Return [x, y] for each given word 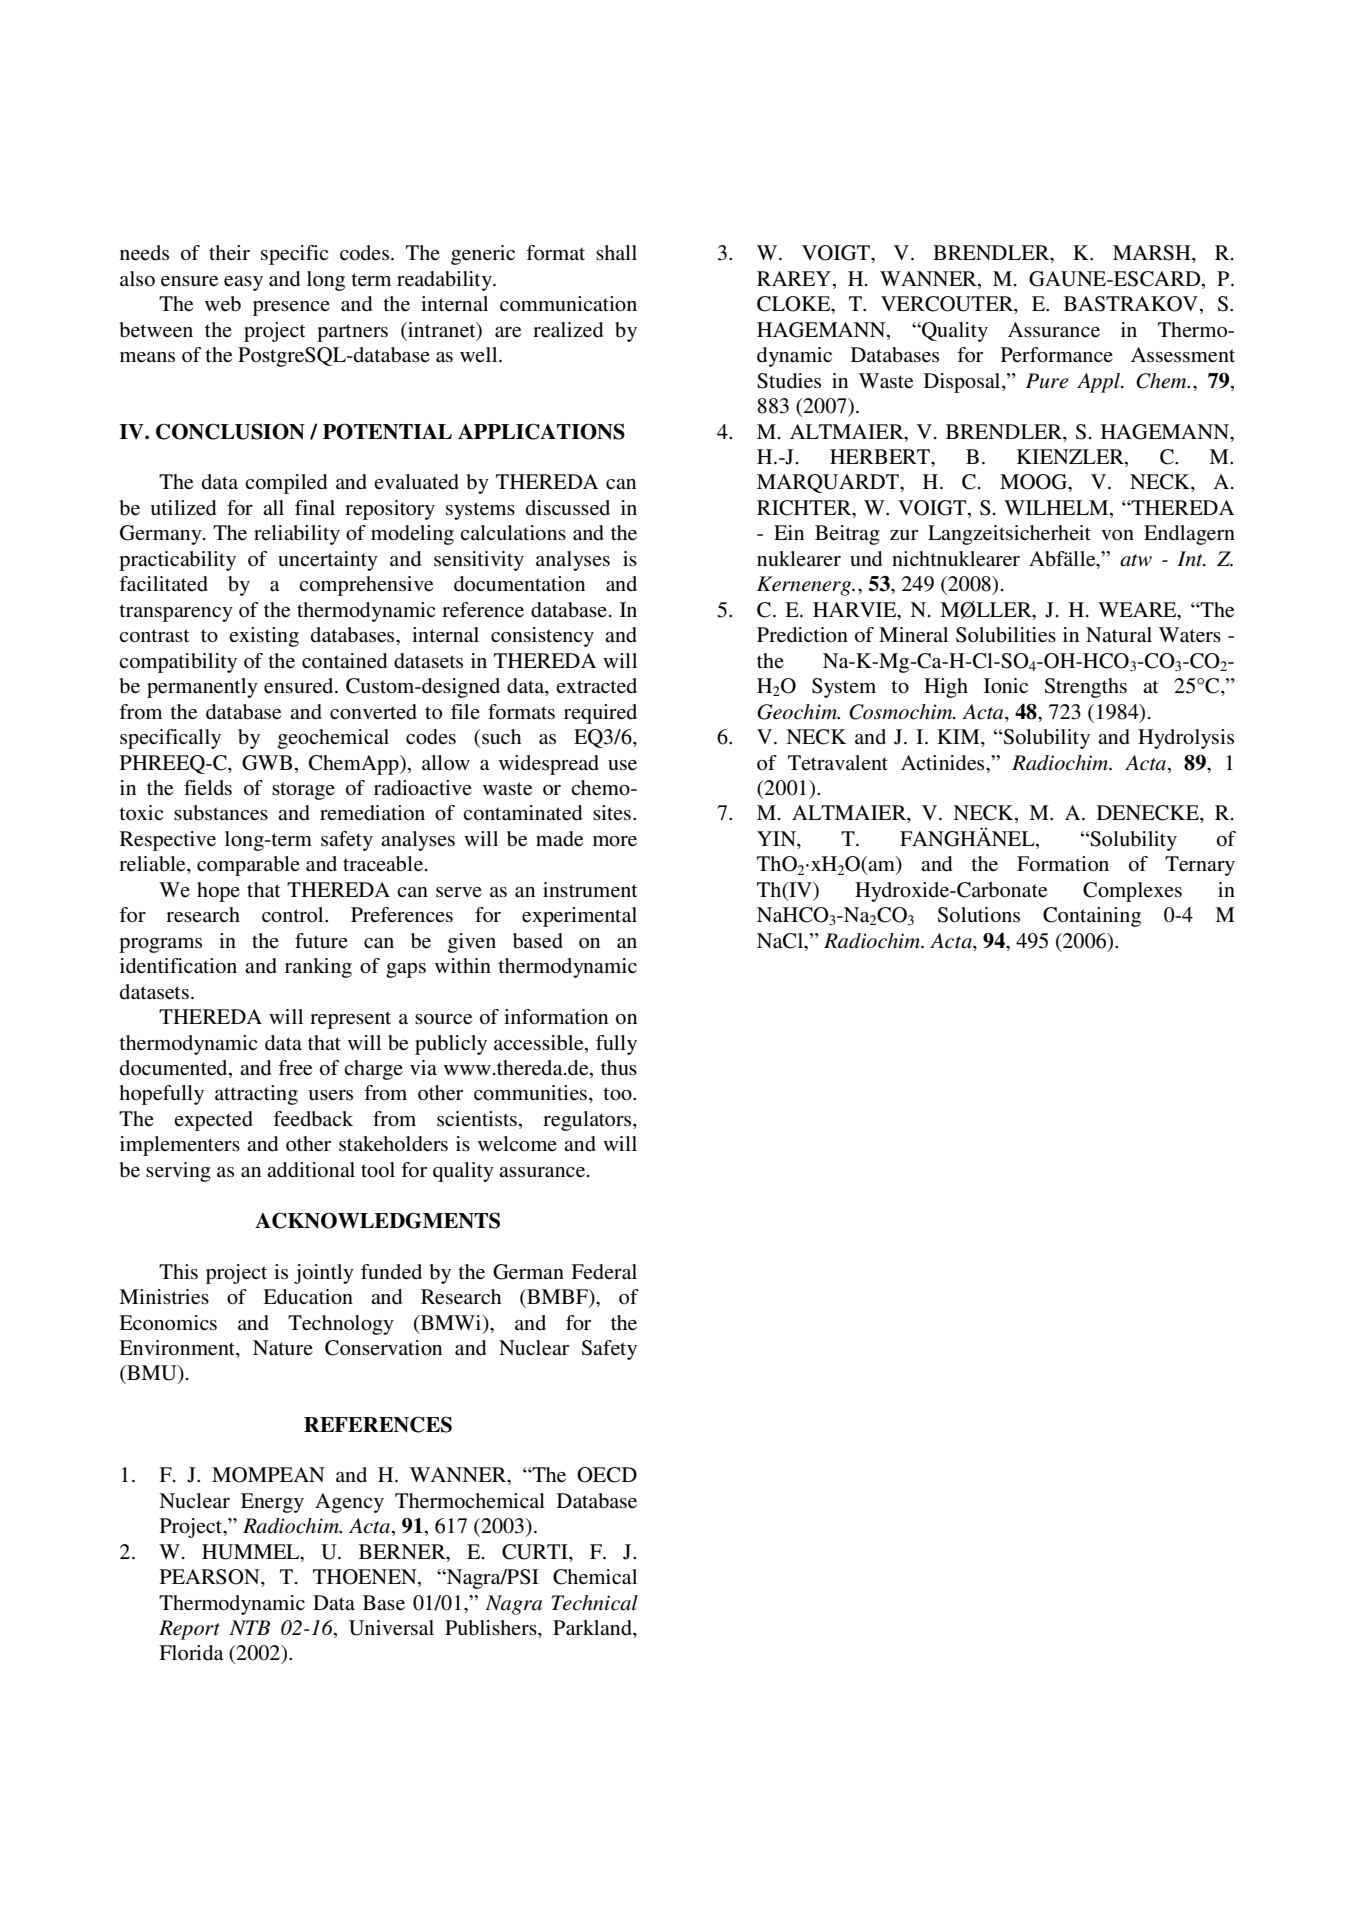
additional [311, 1170]
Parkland [593, 1629]
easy [243, 283]
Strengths [1086, 688]
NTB [249, 1627]
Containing [1092, 917]
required [600, 714]
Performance [1057, 355]
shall [616, 252]
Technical [594, 1603]
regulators [588, 1121]
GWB [267, 763]
